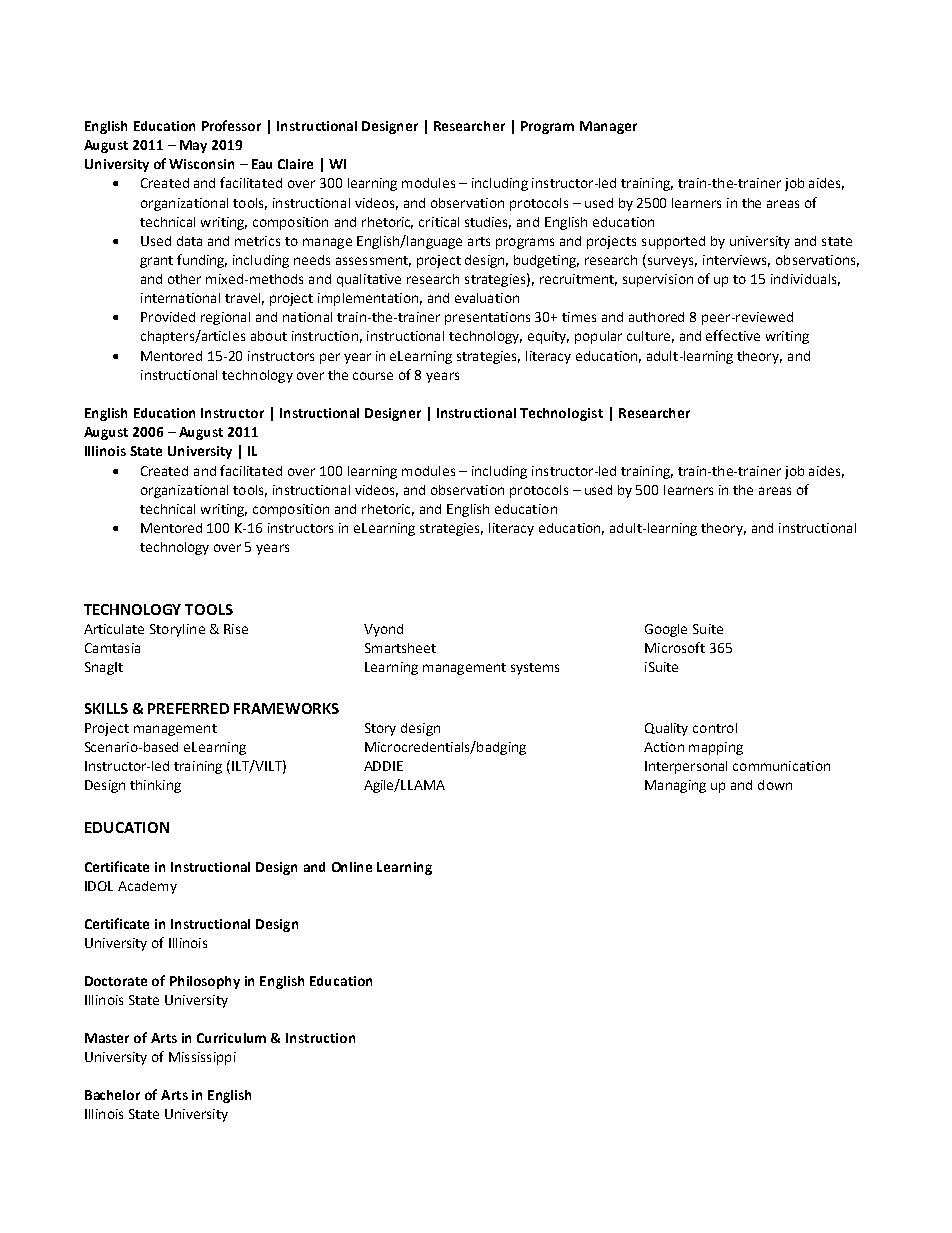 This screenshot has width=952, height=1233. What do you see at coordinates (439, 222) in the screenshot?
I see `critical` at bounding box center [439, 222].
